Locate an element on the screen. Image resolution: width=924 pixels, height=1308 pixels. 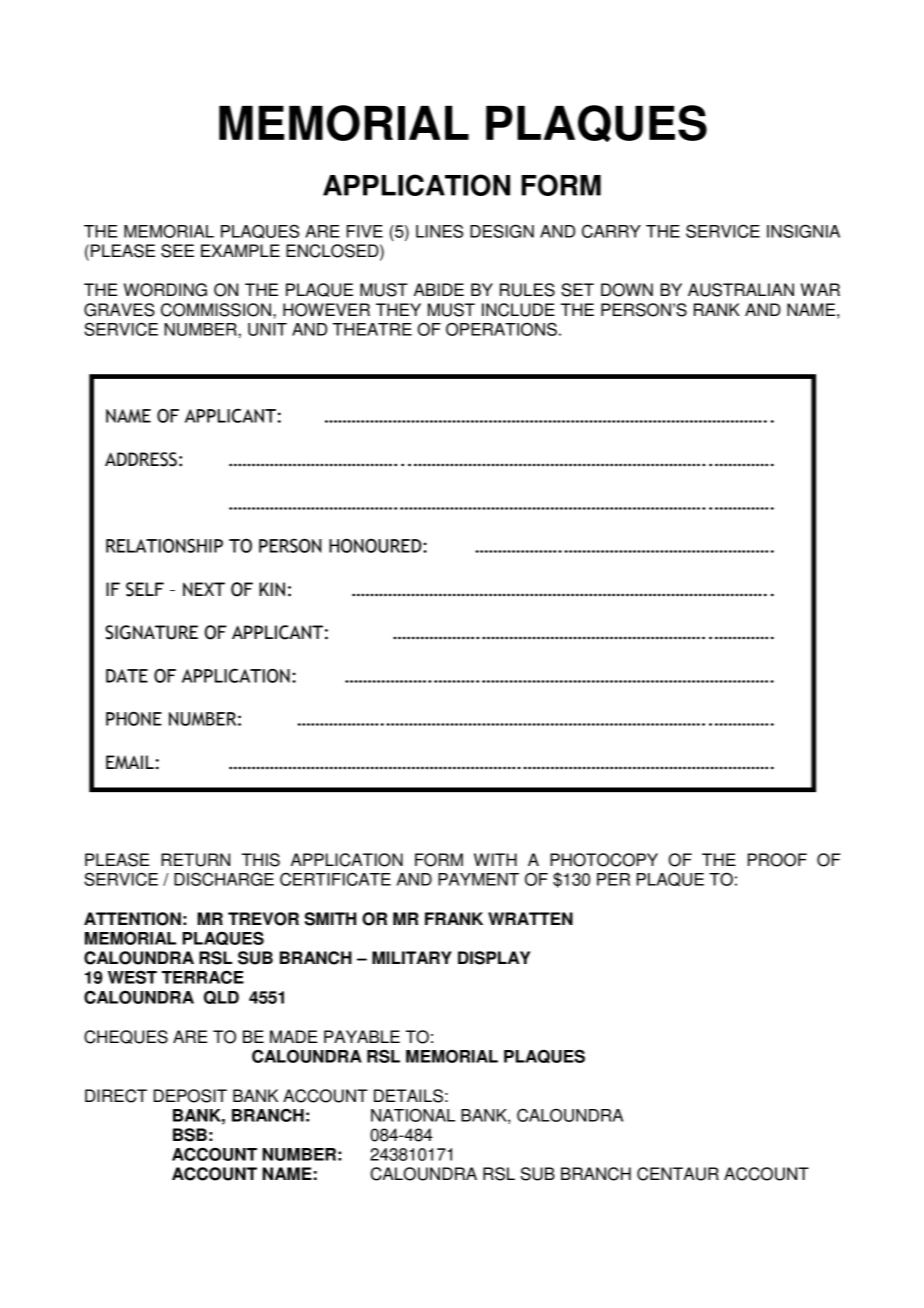
AUSTRALIAN is located at coordinates (741, 290).
